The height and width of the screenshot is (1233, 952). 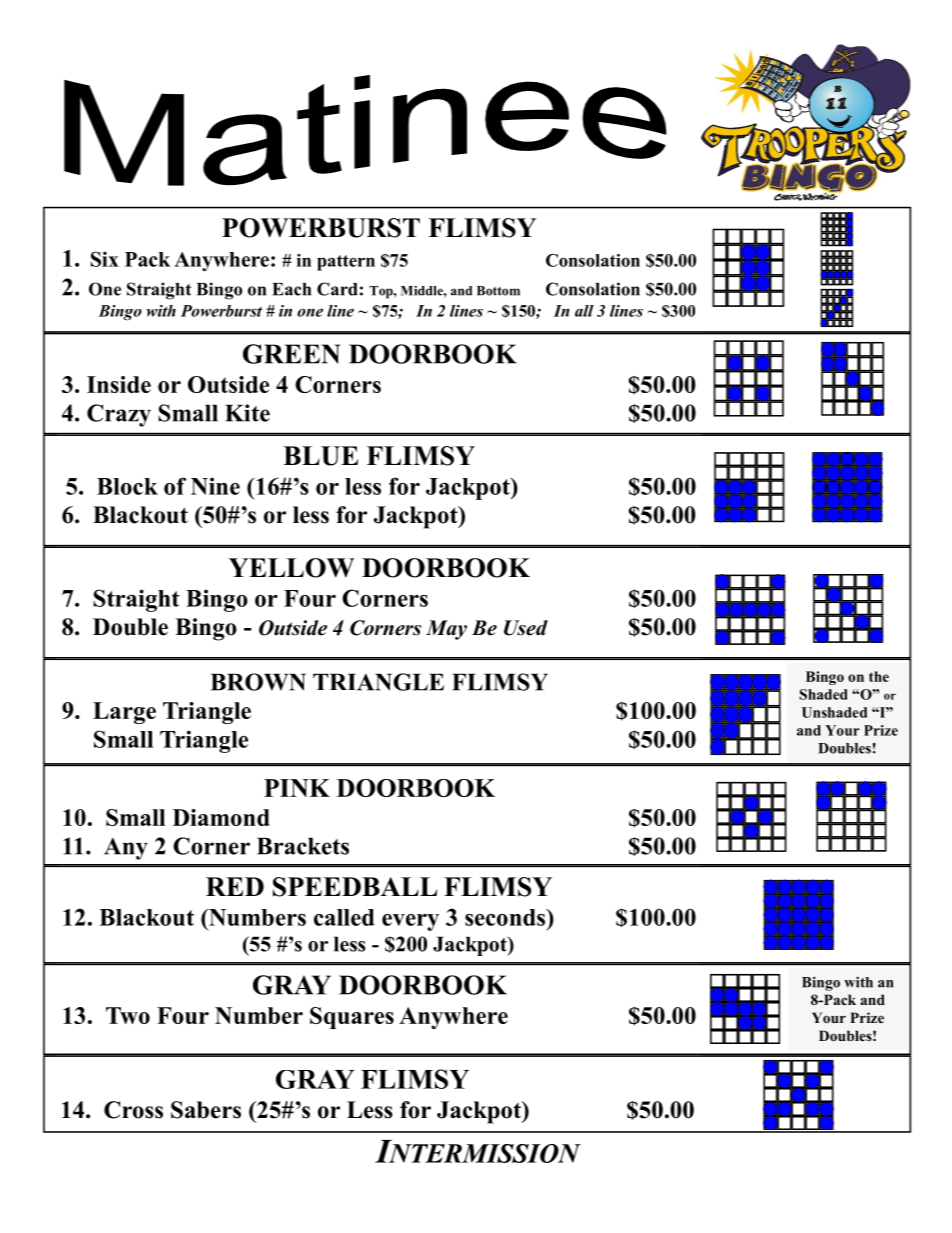 I want to click on BROWN, so click(x=258, y=682).
